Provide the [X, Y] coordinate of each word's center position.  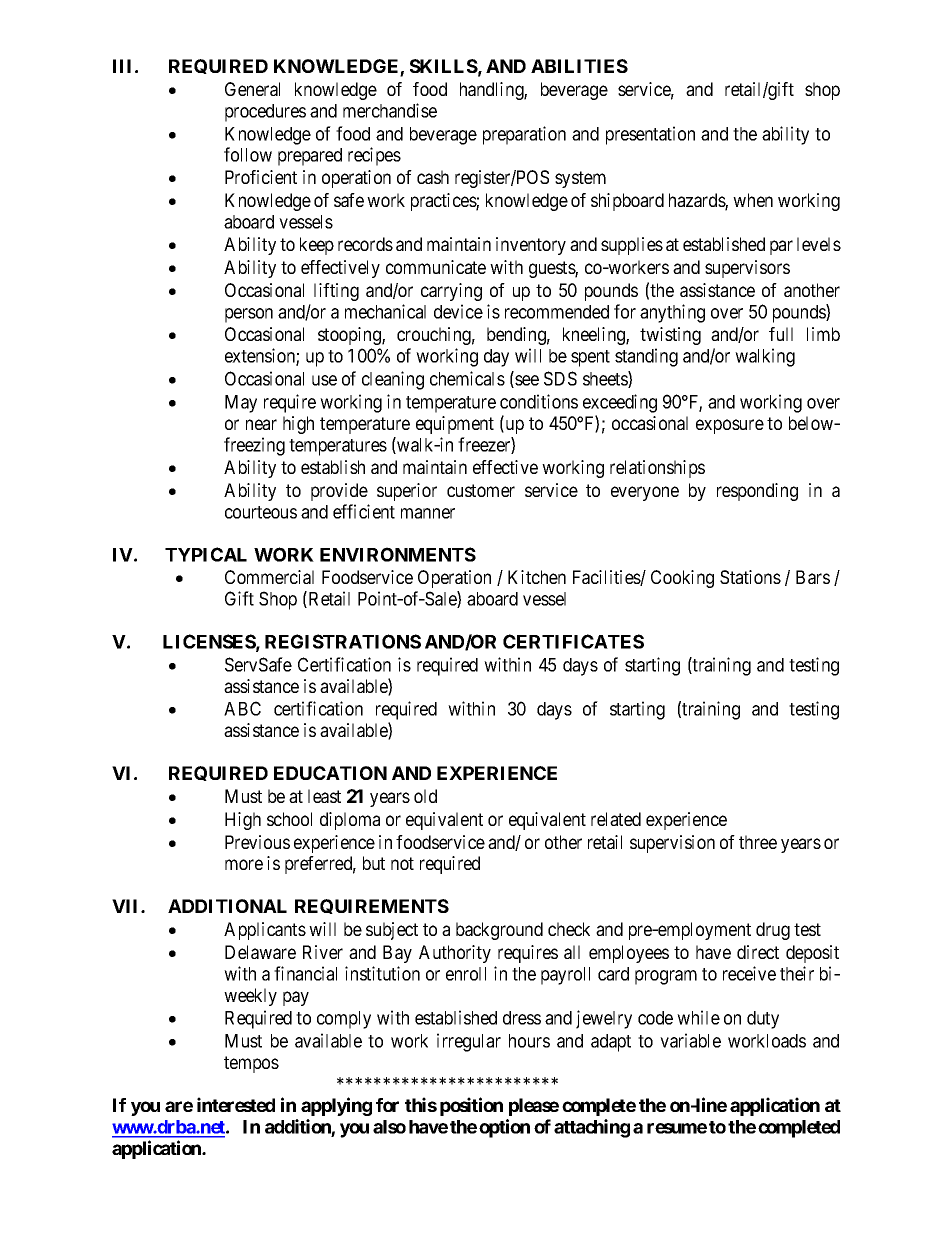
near [261, 424]
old [425, 796]
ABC [242, 708]
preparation [524, 135]
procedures [265, 113]
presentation [650, 135]
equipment [455, 425]
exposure [730, 426]
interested [236, 1104]
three [758, 842]
